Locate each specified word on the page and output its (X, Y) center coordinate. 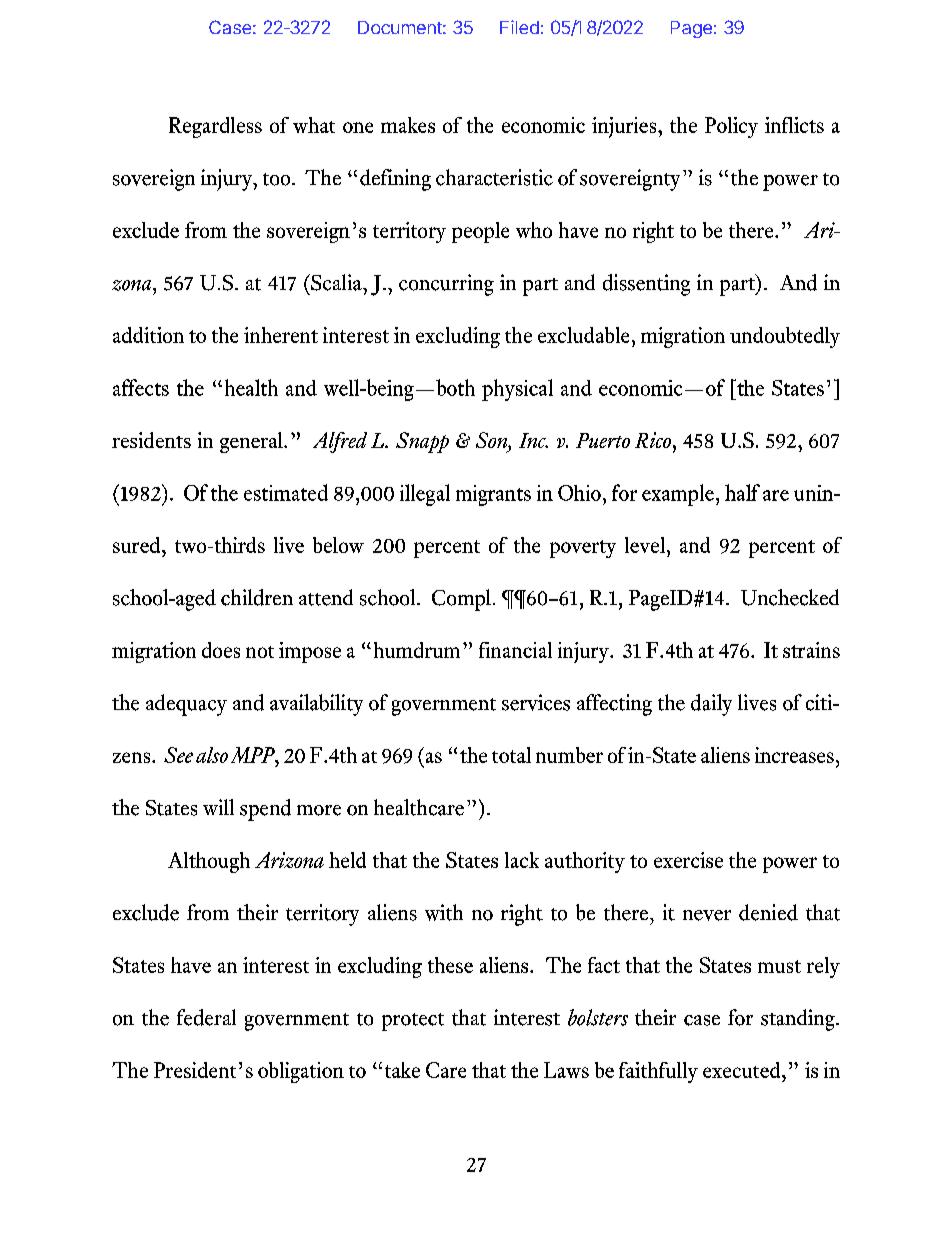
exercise (688, 860)
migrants (493, 495)
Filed (519, 27)
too (278, 179)
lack (522, 860)
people (480, 232)
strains (811, 650)
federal (206, 1017)
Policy (731, 127)
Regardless (215, 127)
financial (515, 650)
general (252, 442)
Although (209, 862)
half (742, 492)
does (221, 650)
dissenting (646, 285)
